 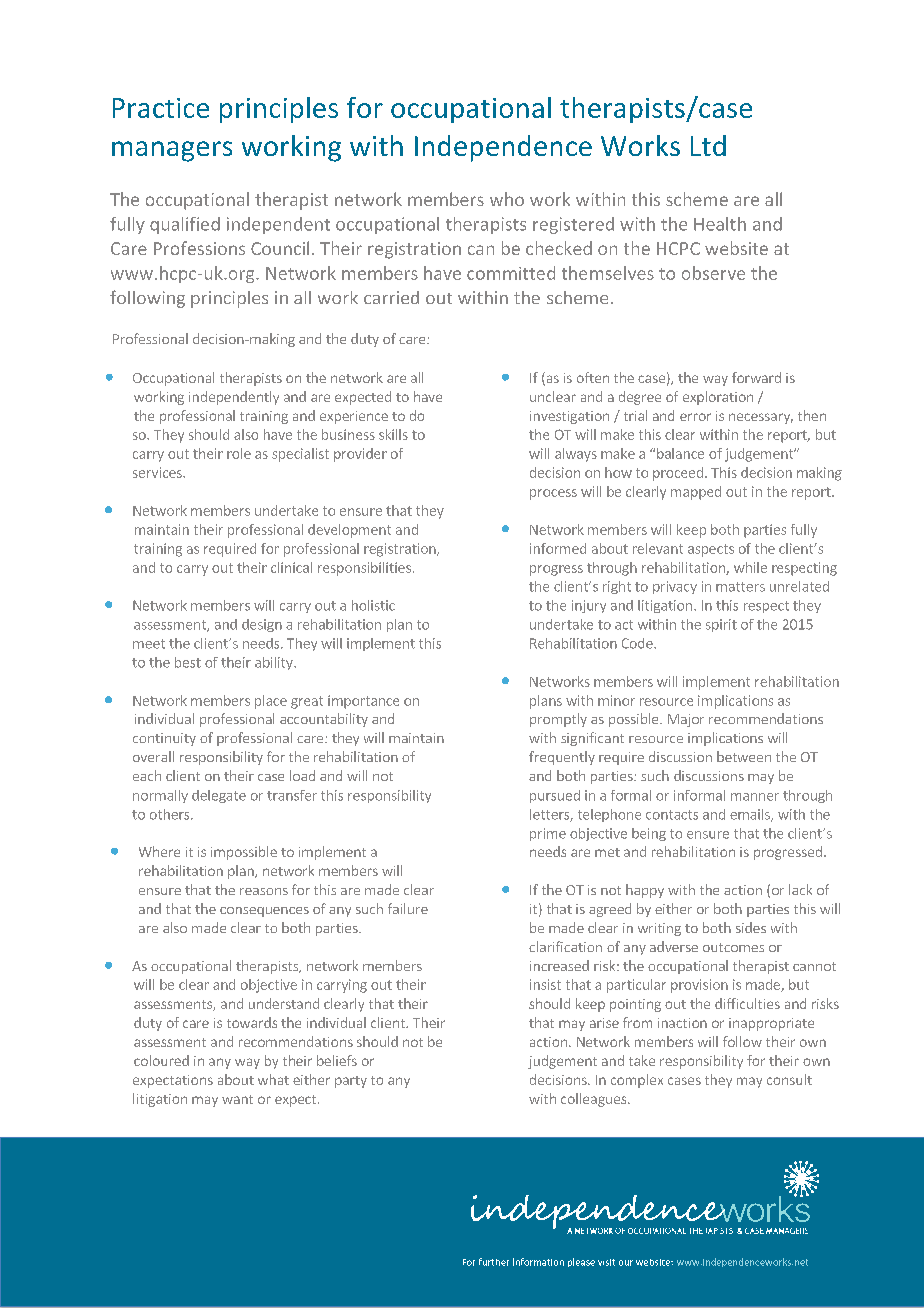 What do you see at coordinates (686, 720) in the screenshot?
I see `Major` at bounding box center [686, 720].
